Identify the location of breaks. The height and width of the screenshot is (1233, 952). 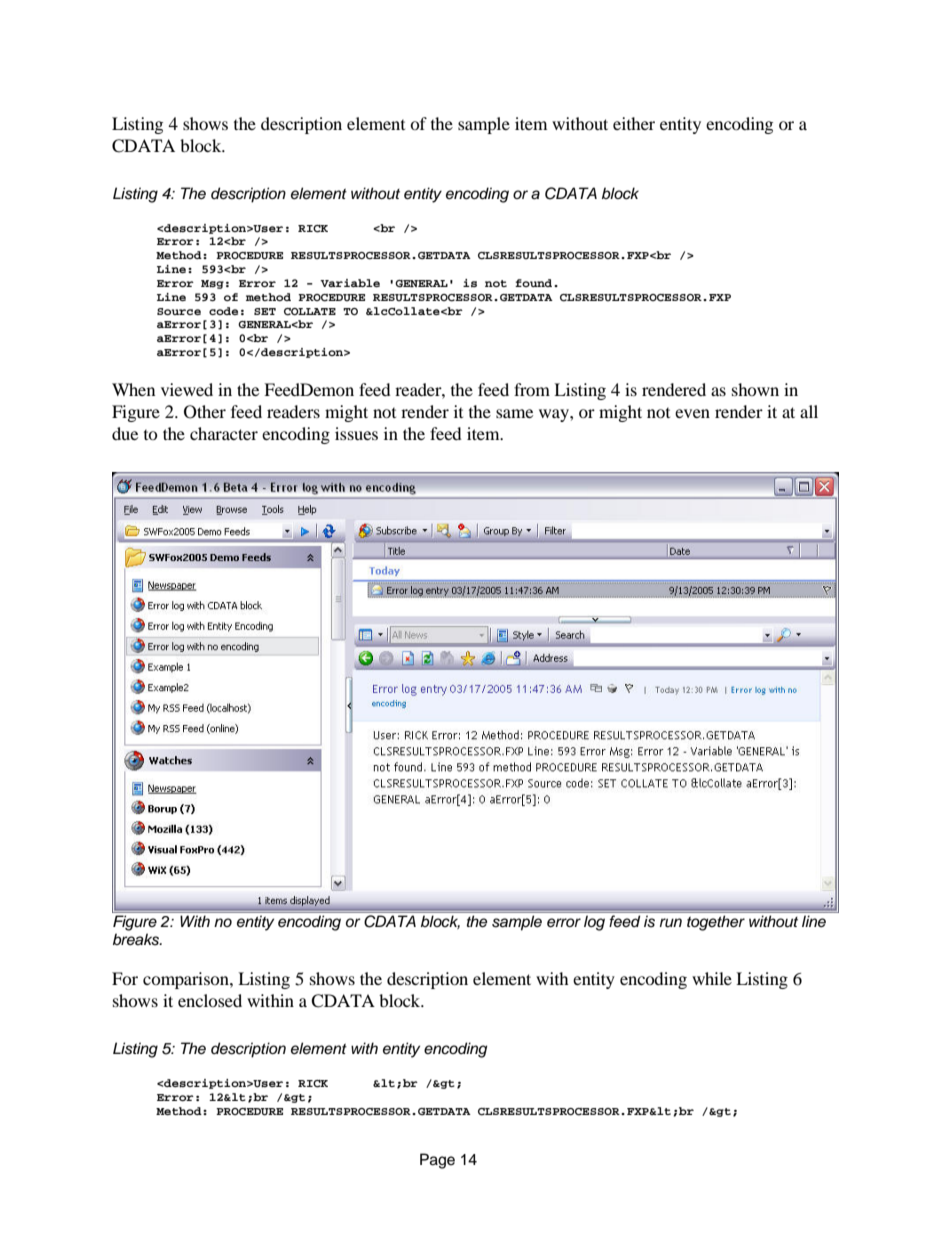
(137, 939).
